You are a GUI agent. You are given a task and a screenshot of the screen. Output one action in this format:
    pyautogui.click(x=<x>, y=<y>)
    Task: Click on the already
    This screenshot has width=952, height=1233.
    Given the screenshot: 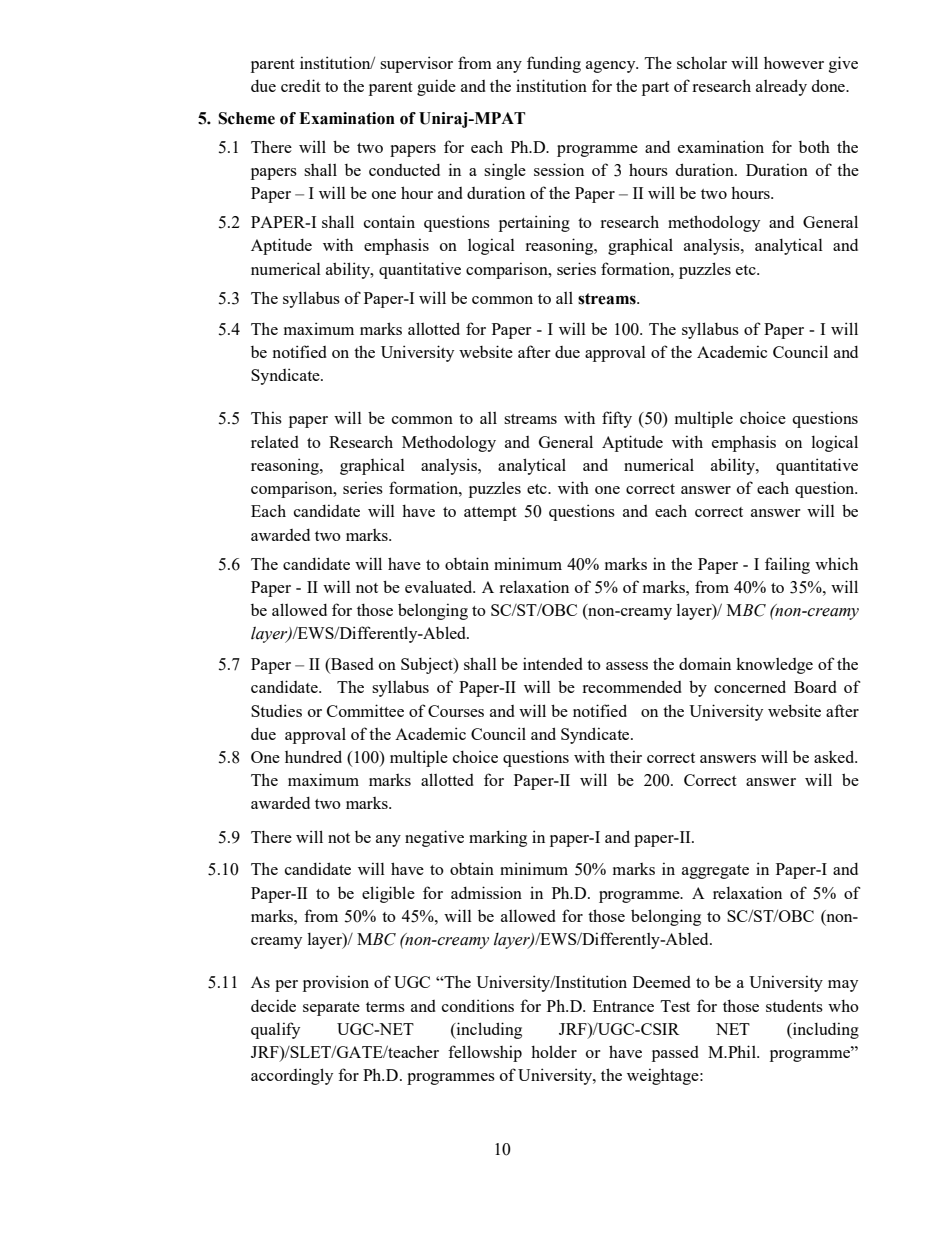 What is the action you would take?
    pyautogui.click(x=781, y=87)
